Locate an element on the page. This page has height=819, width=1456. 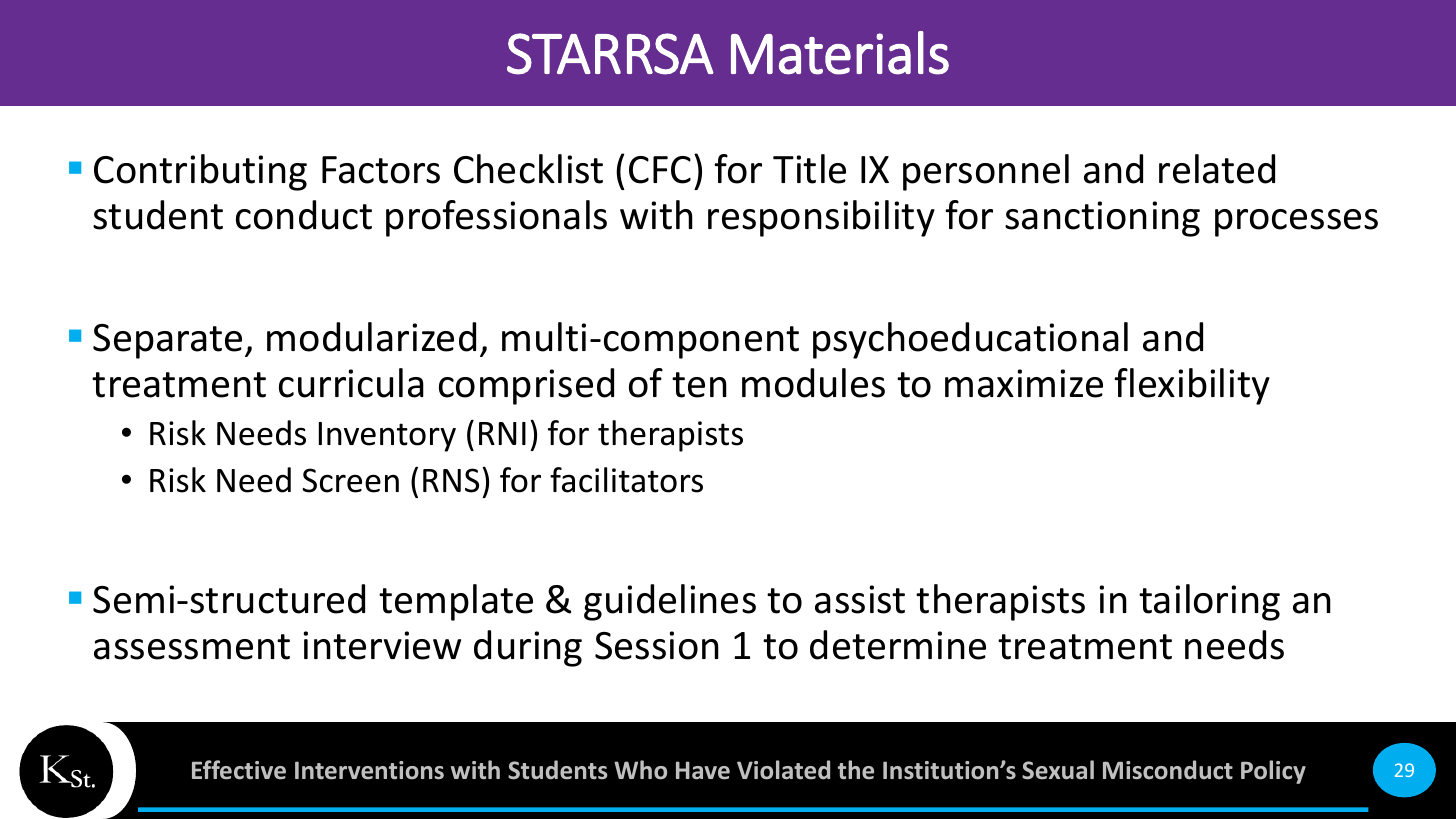
Effective is located at coordinates (239, 770).
